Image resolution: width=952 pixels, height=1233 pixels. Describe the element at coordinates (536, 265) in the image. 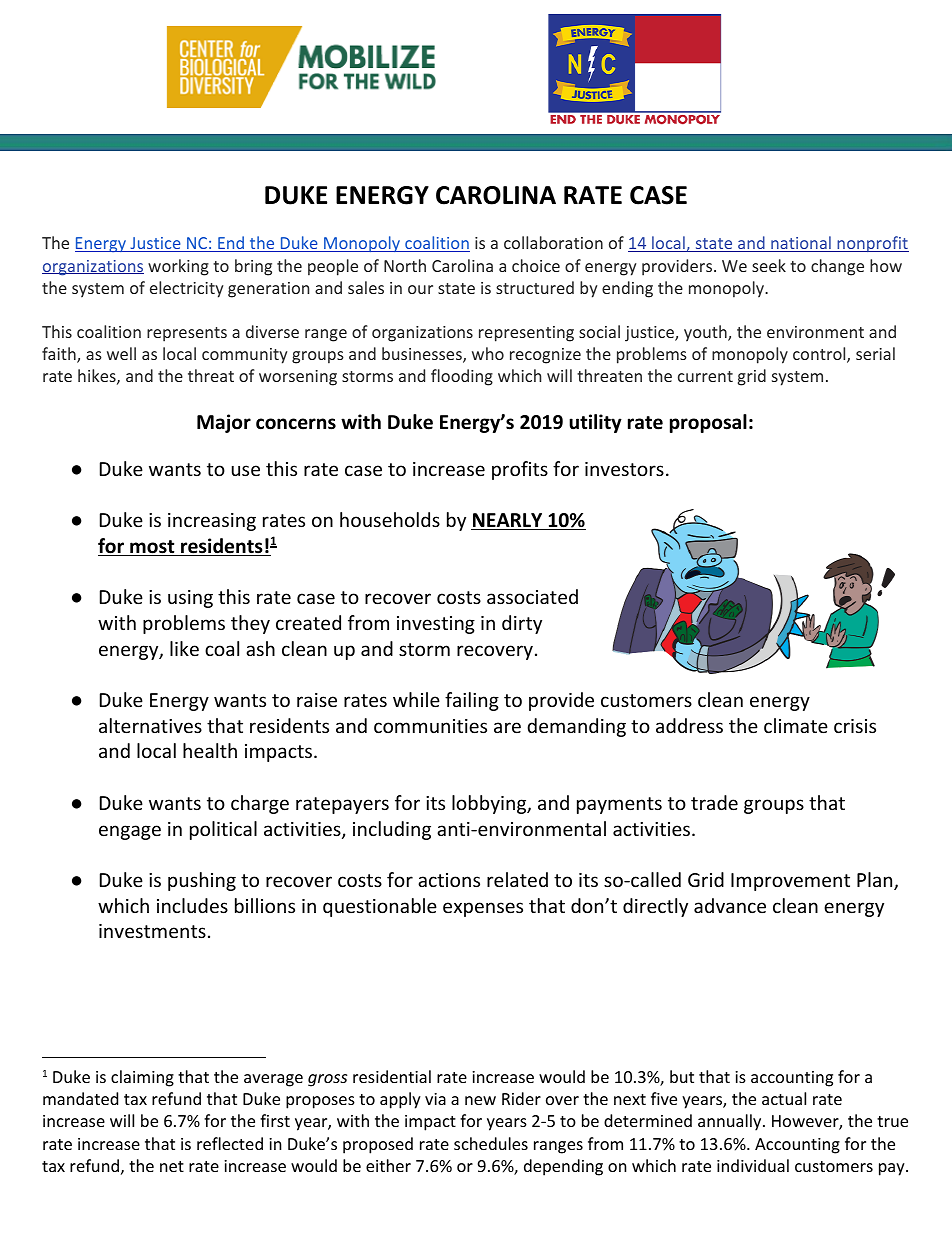

I see `choice` at that location.
